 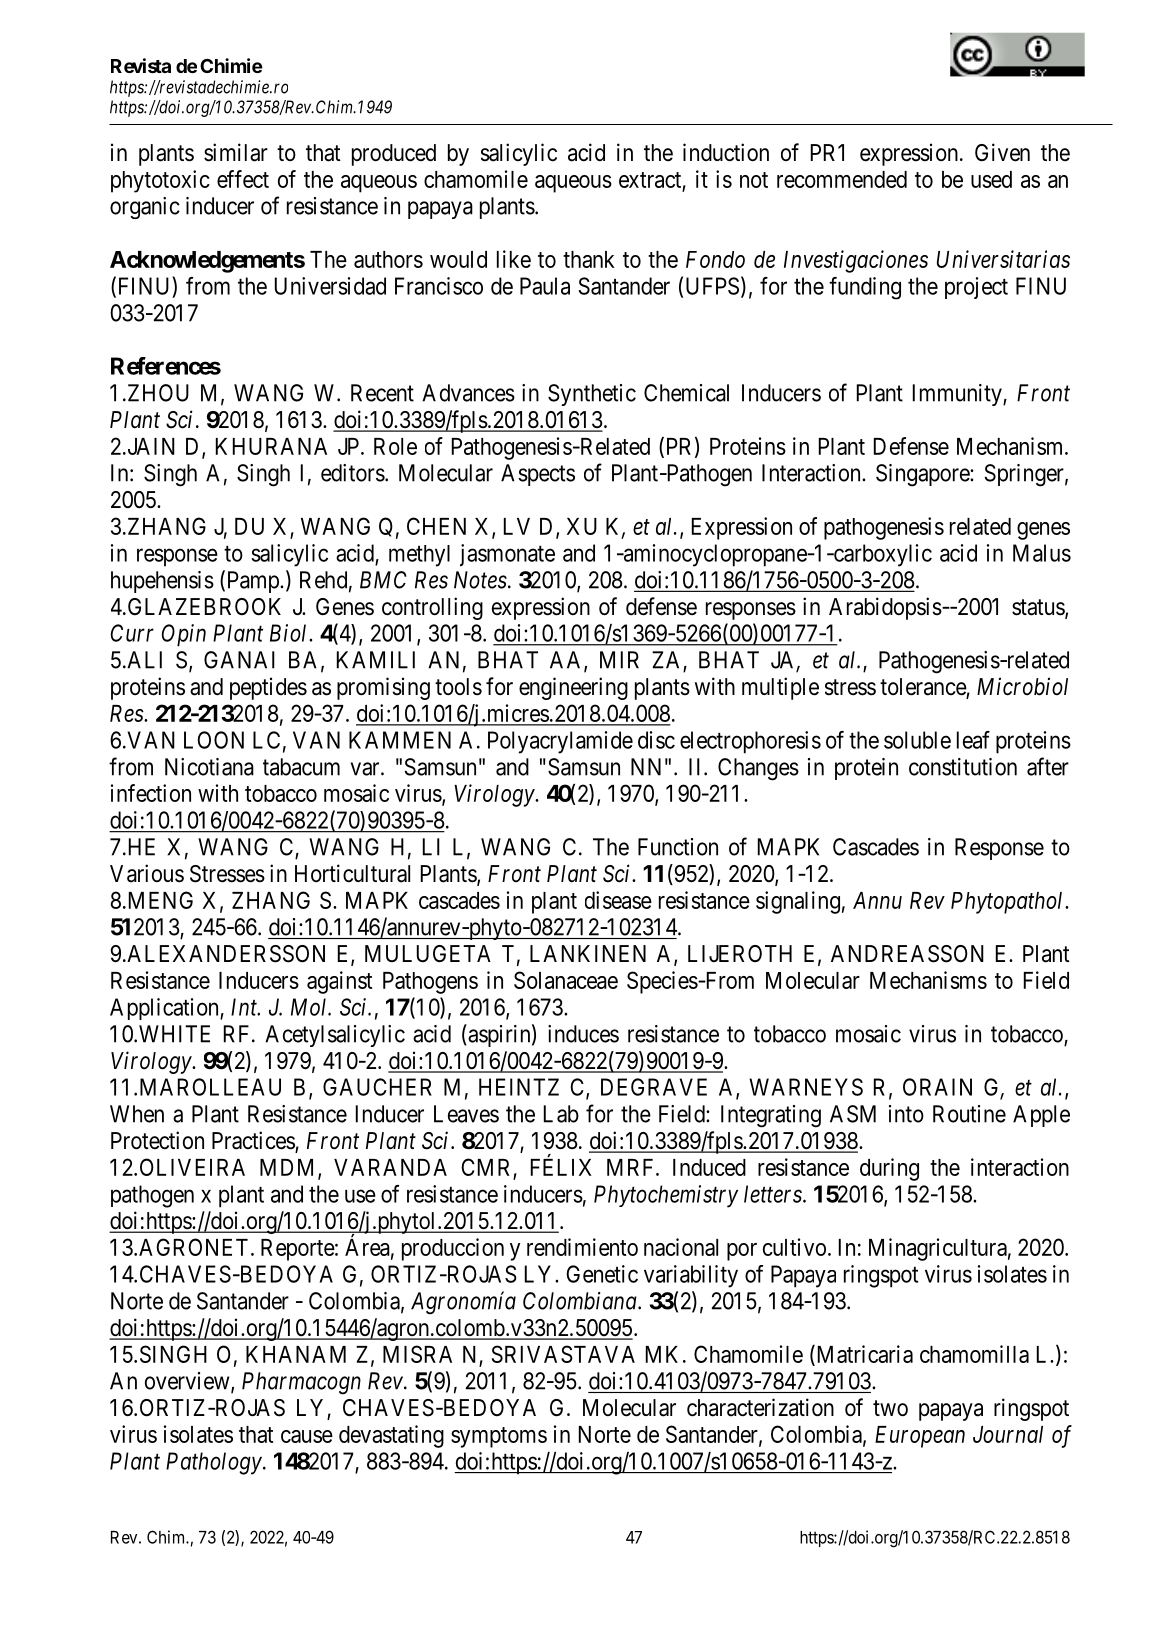 What do you see at coordinates (583, 1034) in the screenshot?
I see `induces` at bounding box center [583, 1034].
